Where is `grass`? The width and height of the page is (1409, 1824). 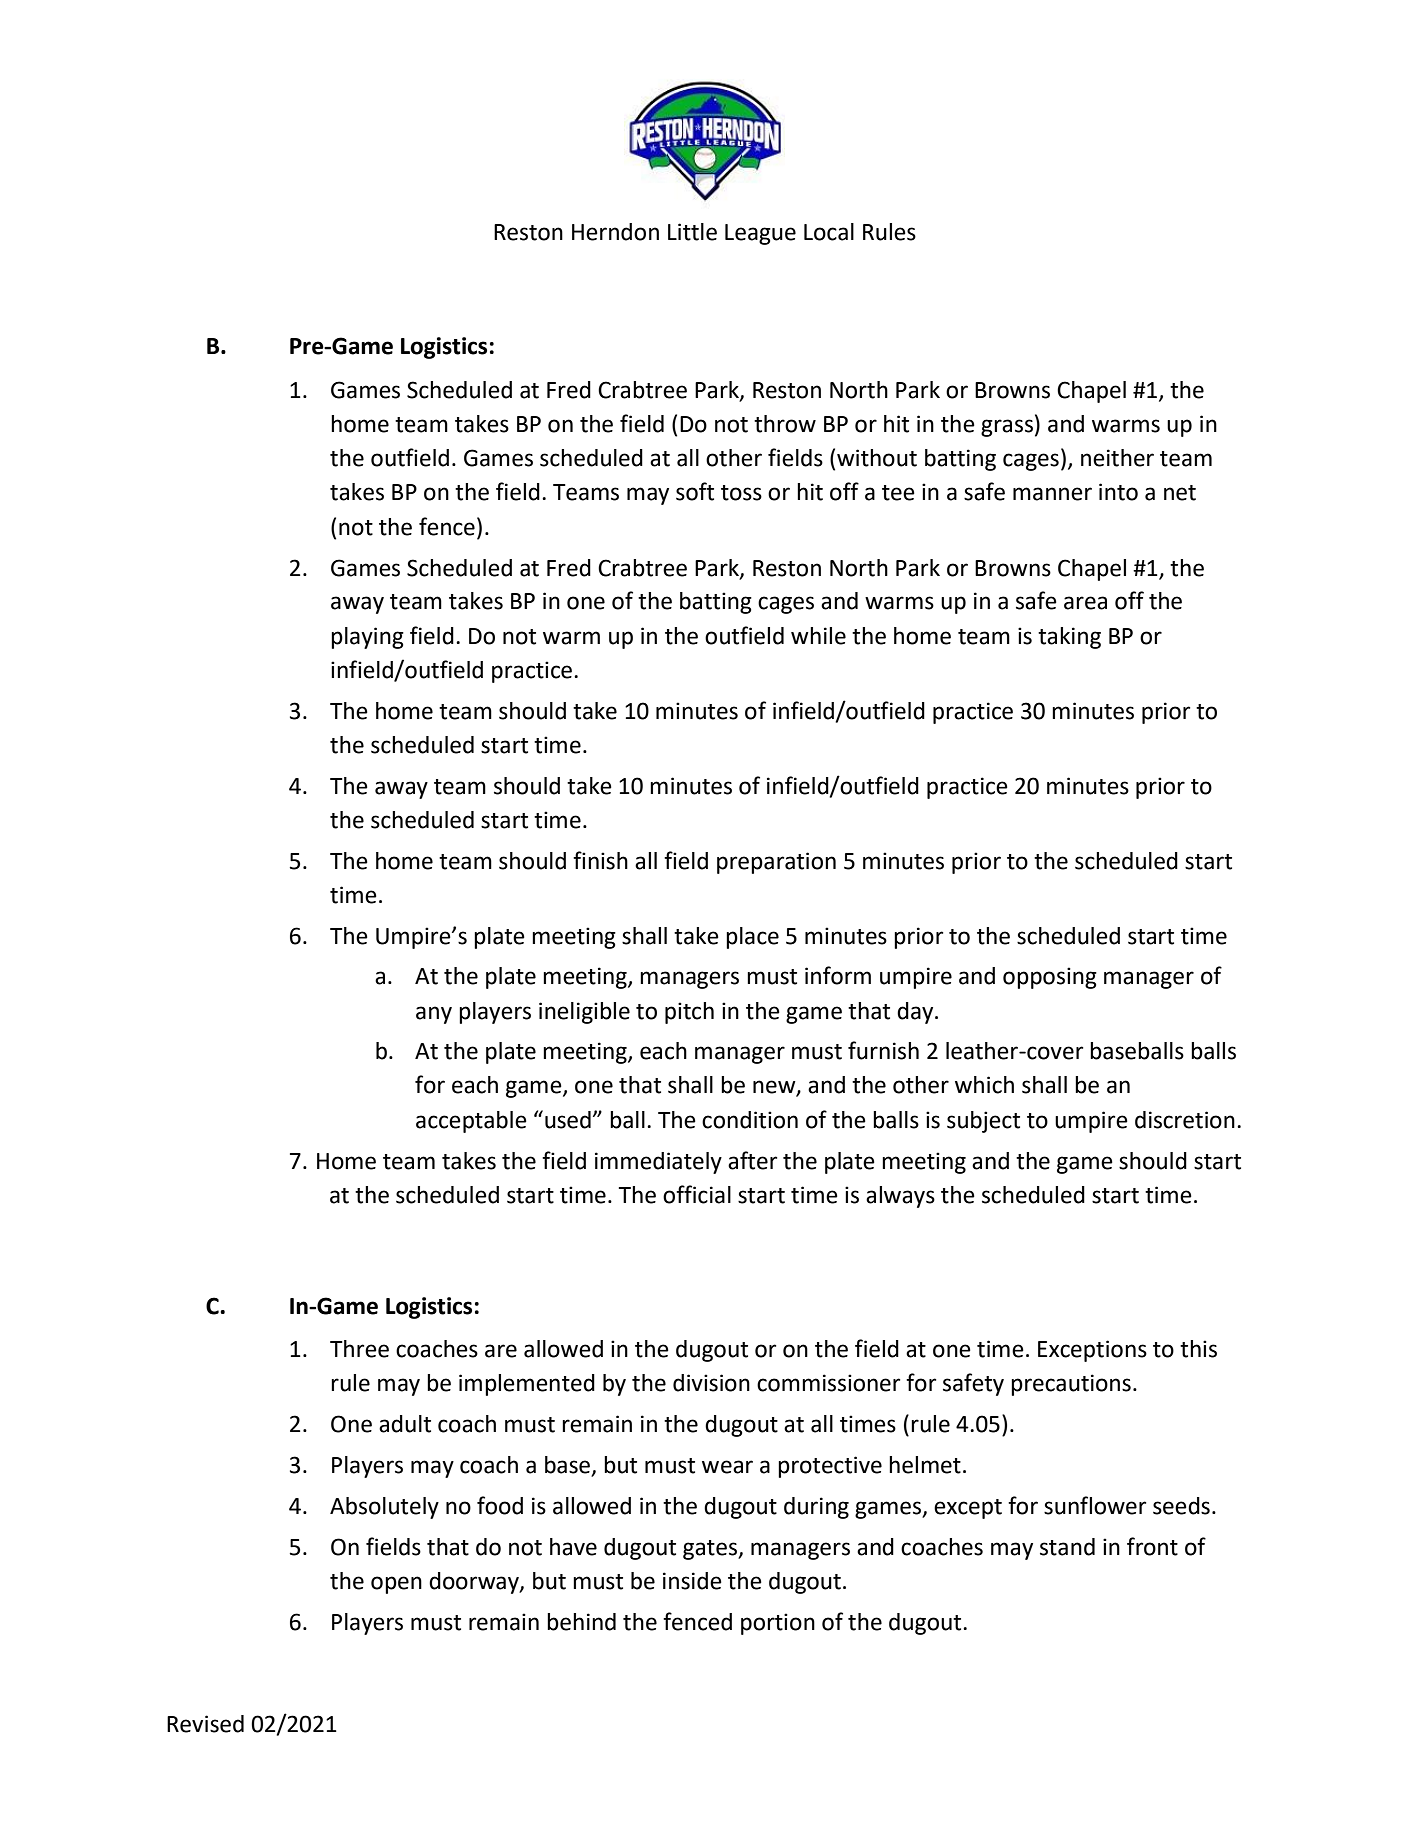
grass is located at coordinates (1007, 428).
